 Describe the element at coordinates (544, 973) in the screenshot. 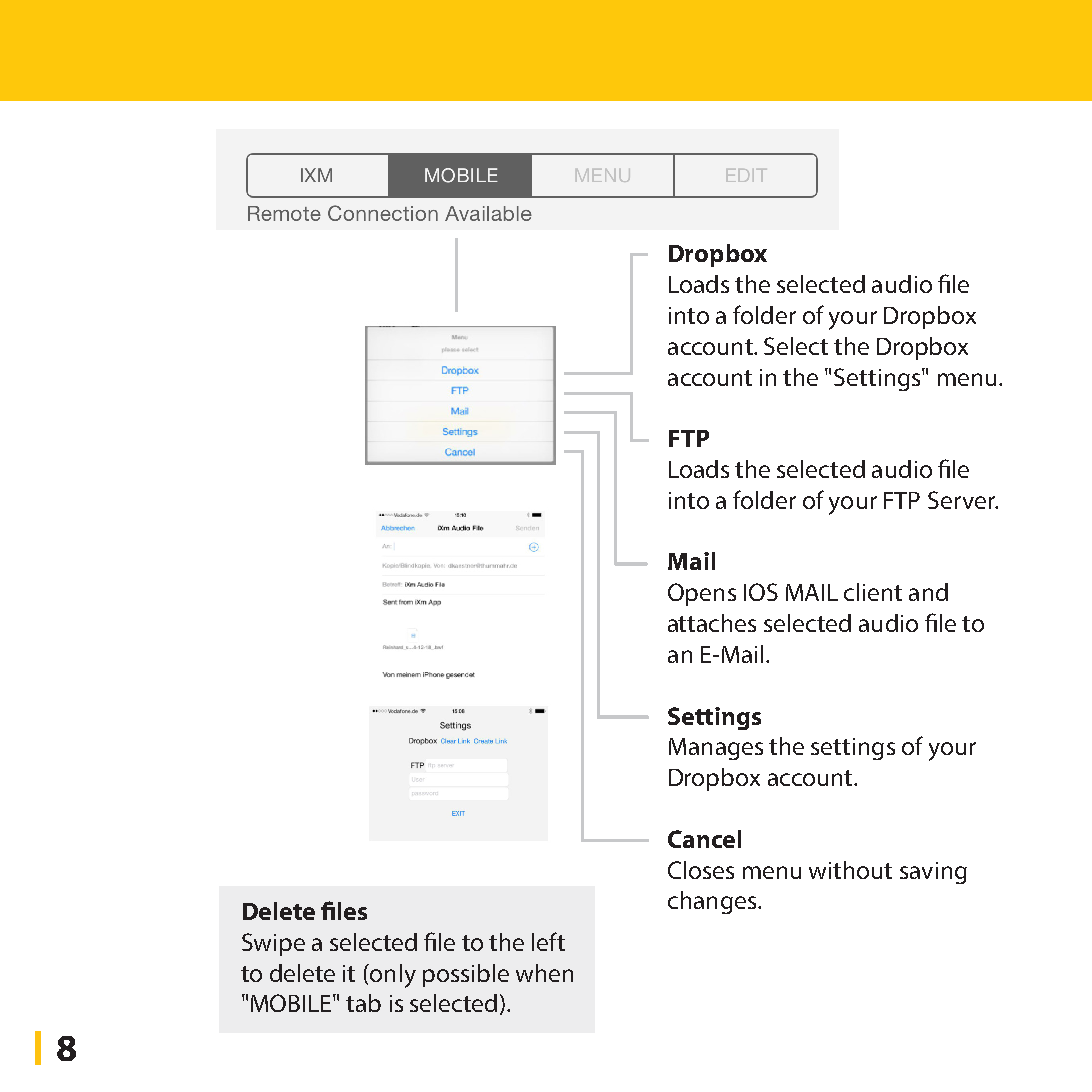

I see `when` at that location.
